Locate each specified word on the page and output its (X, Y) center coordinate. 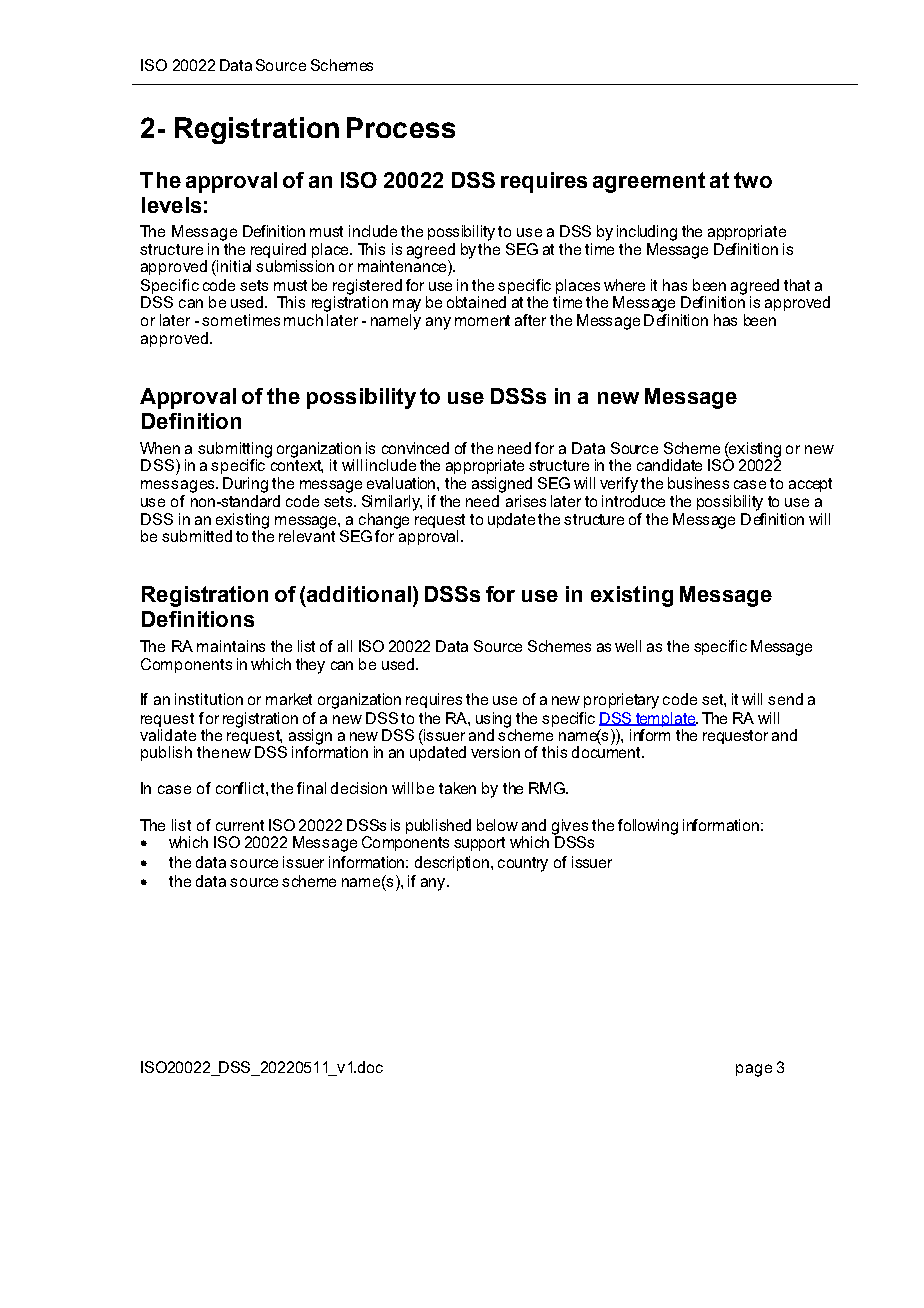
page (754, 1070)
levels (171, 205)
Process (401, 127)
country (523, 864)
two (753, 180)
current (240, 825)
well (628, 646)
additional (359, 594)
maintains (231, 646)
